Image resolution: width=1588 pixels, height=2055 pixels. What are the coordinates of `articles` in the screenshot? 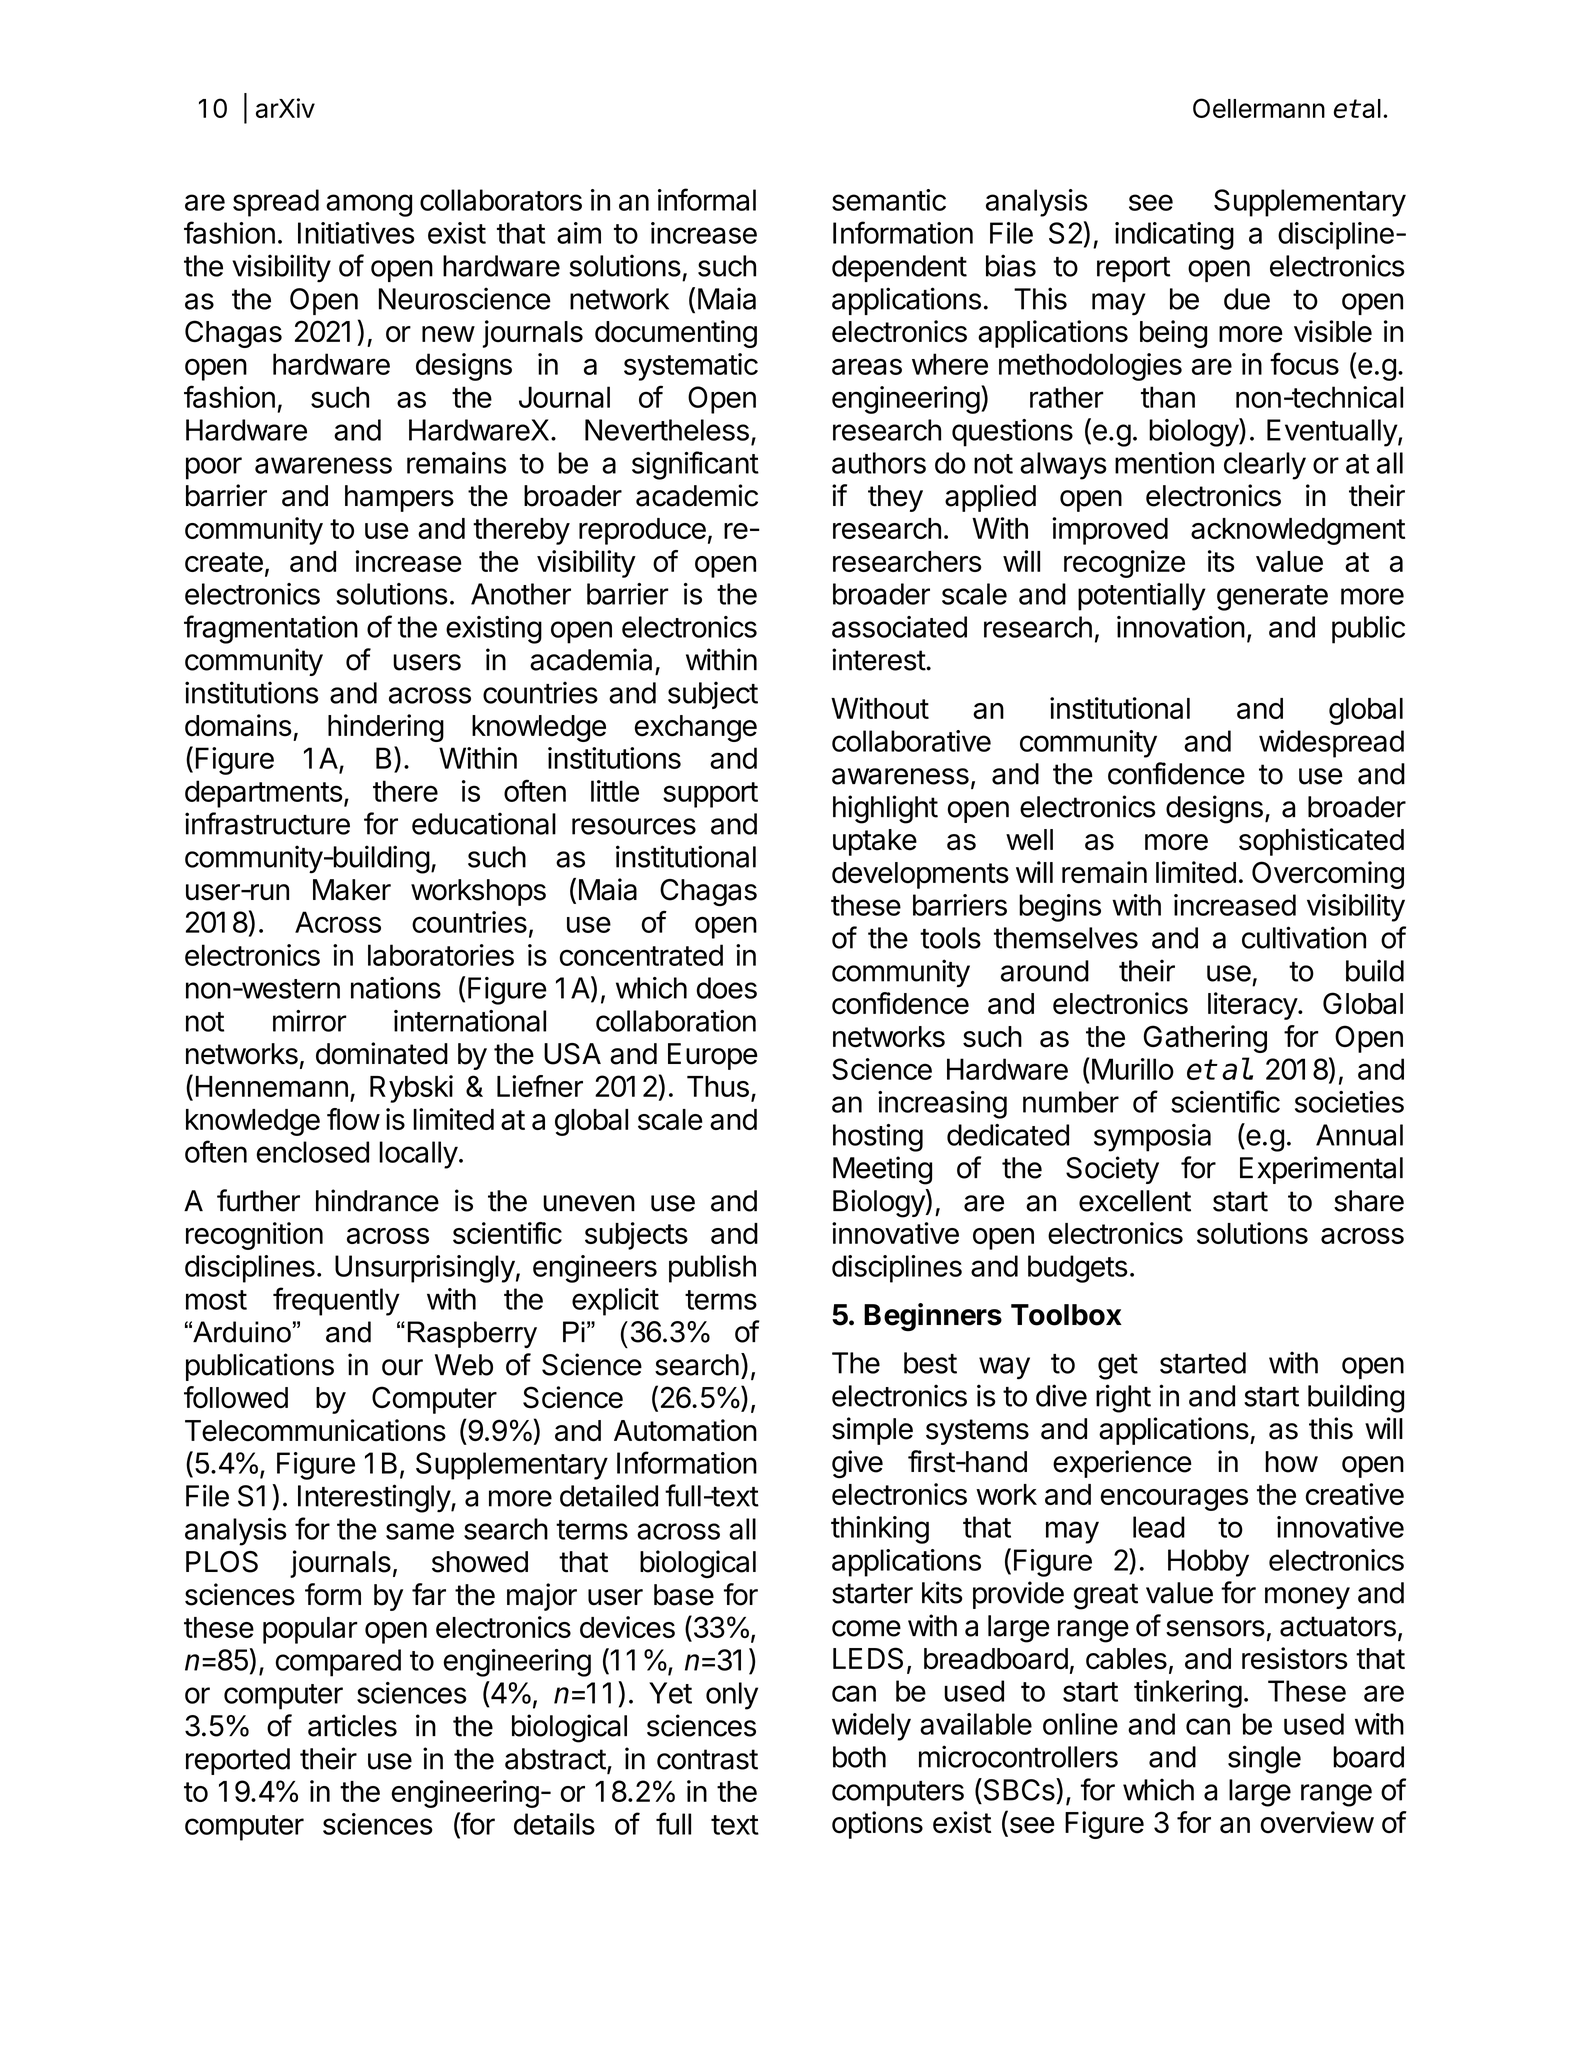 It's located at (352, 1725).
